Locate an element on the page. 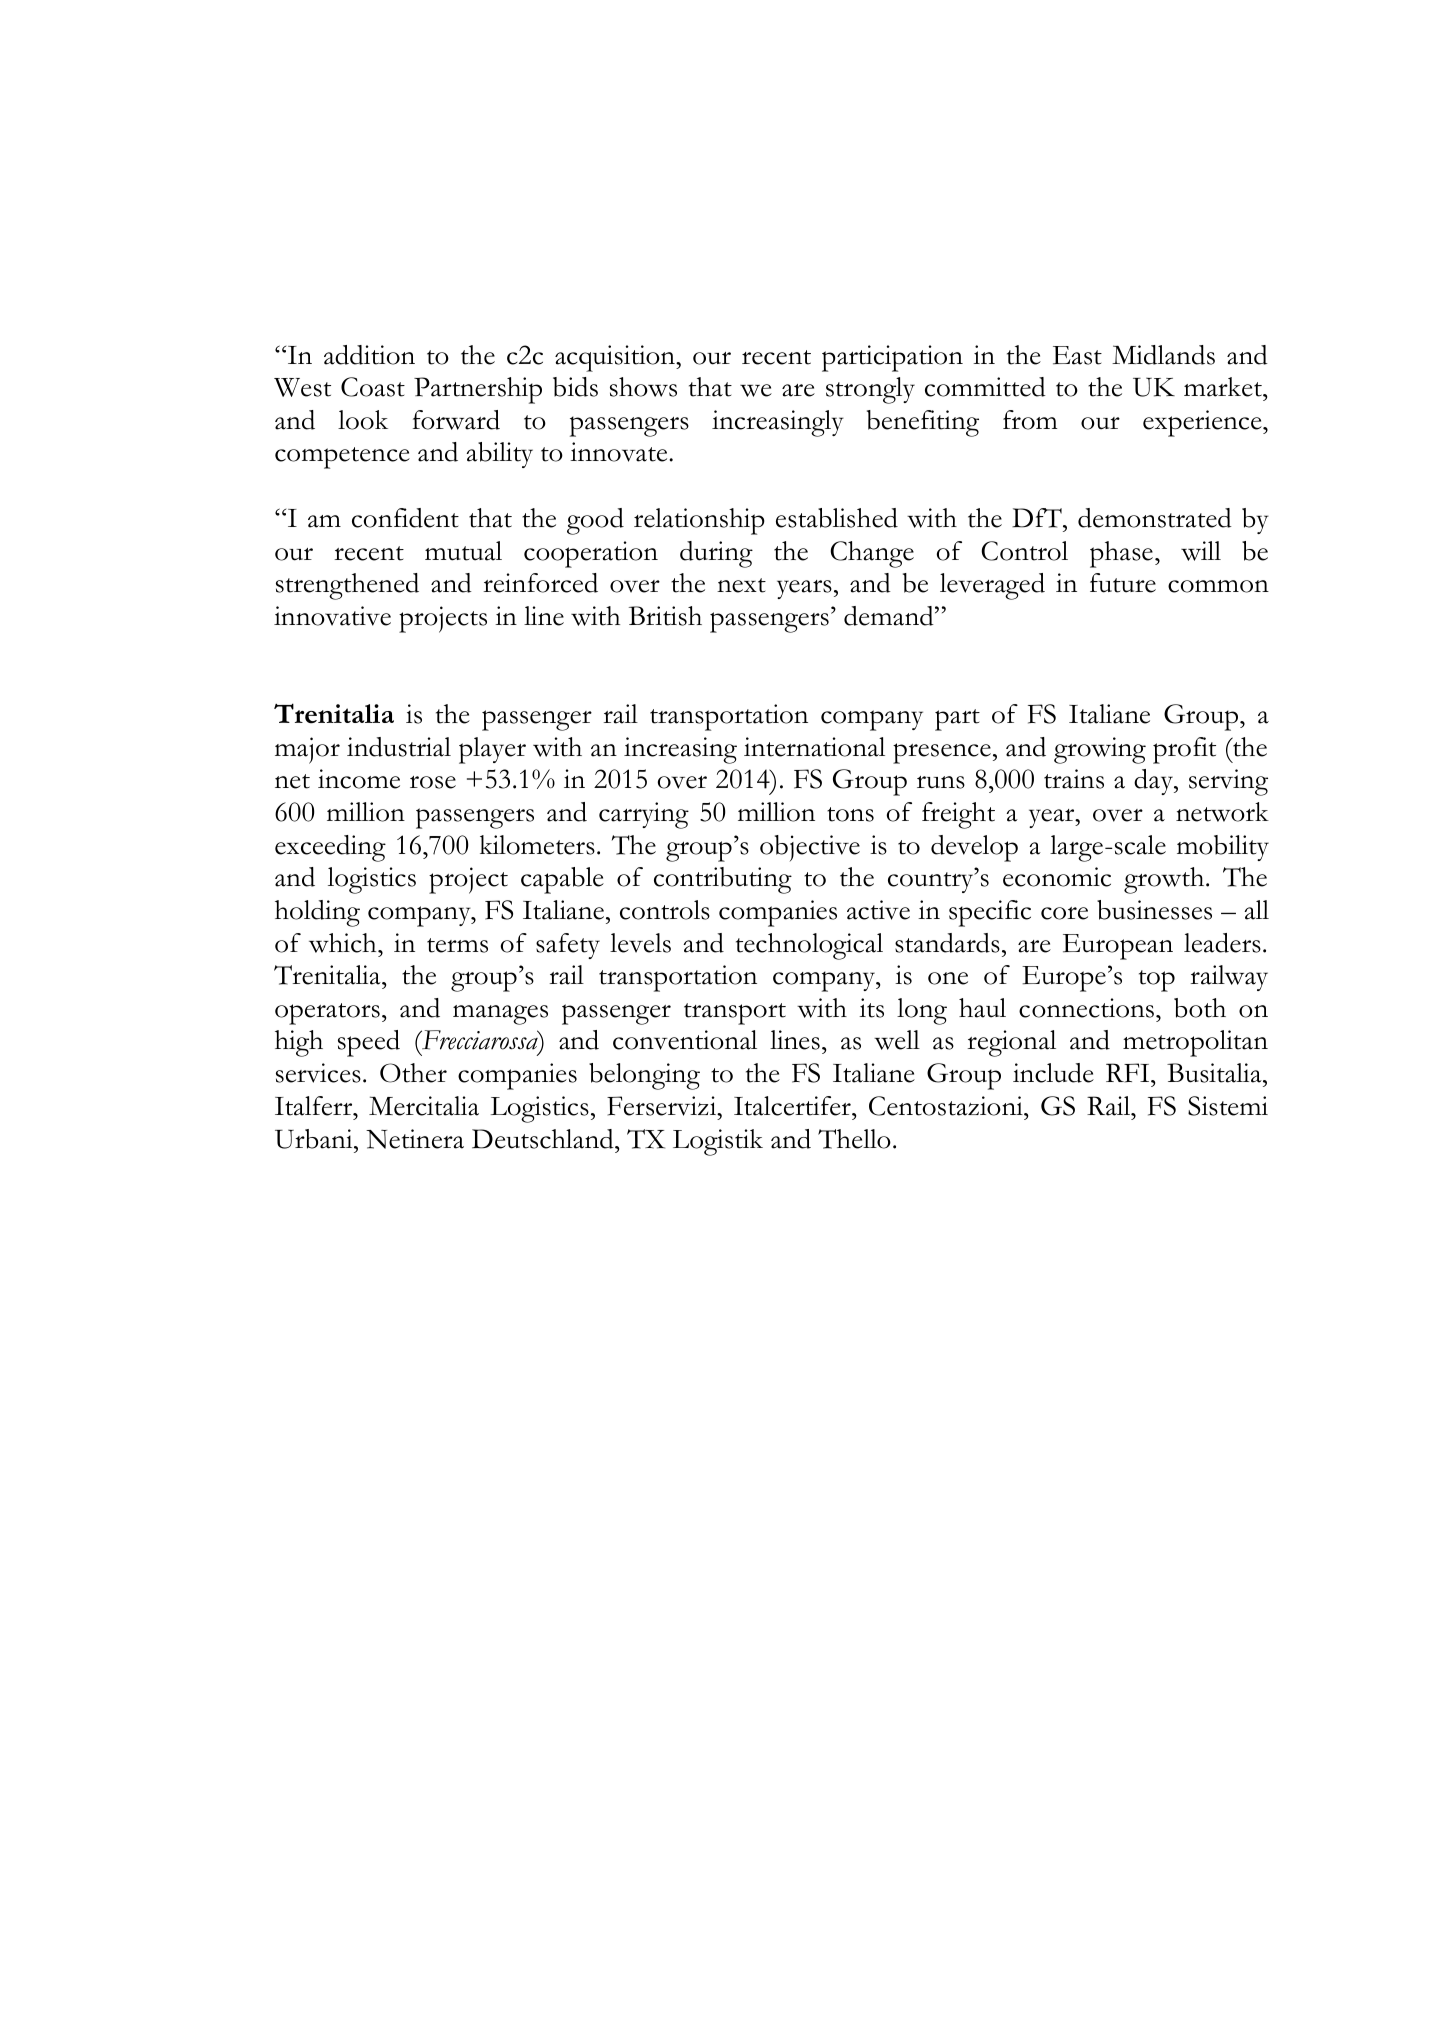 The height and width of the page is (2037, 1440). Coast is located at coordinates (373, 387).
